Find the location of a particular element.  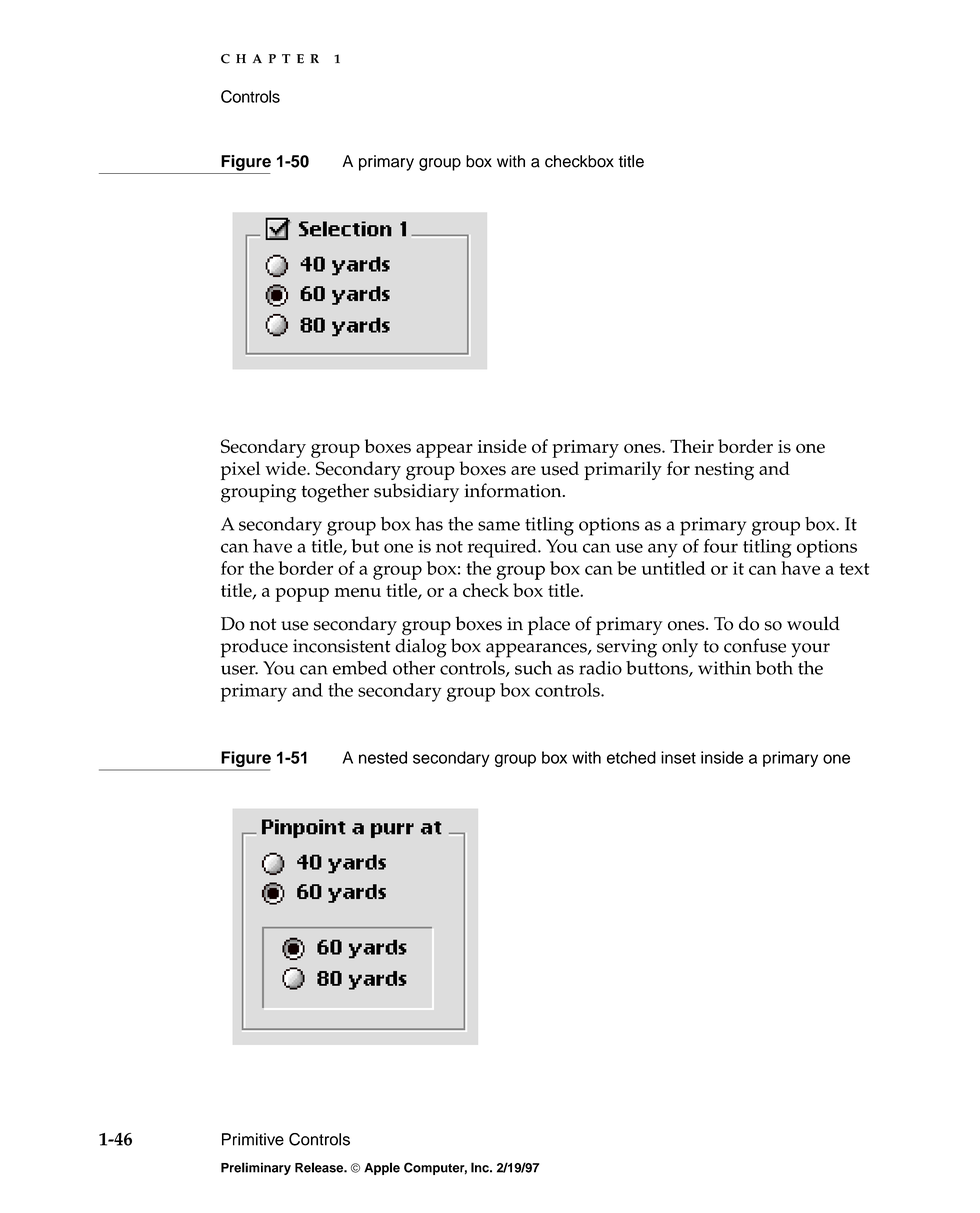

inconsistent is located at coordinates (342, 646).
